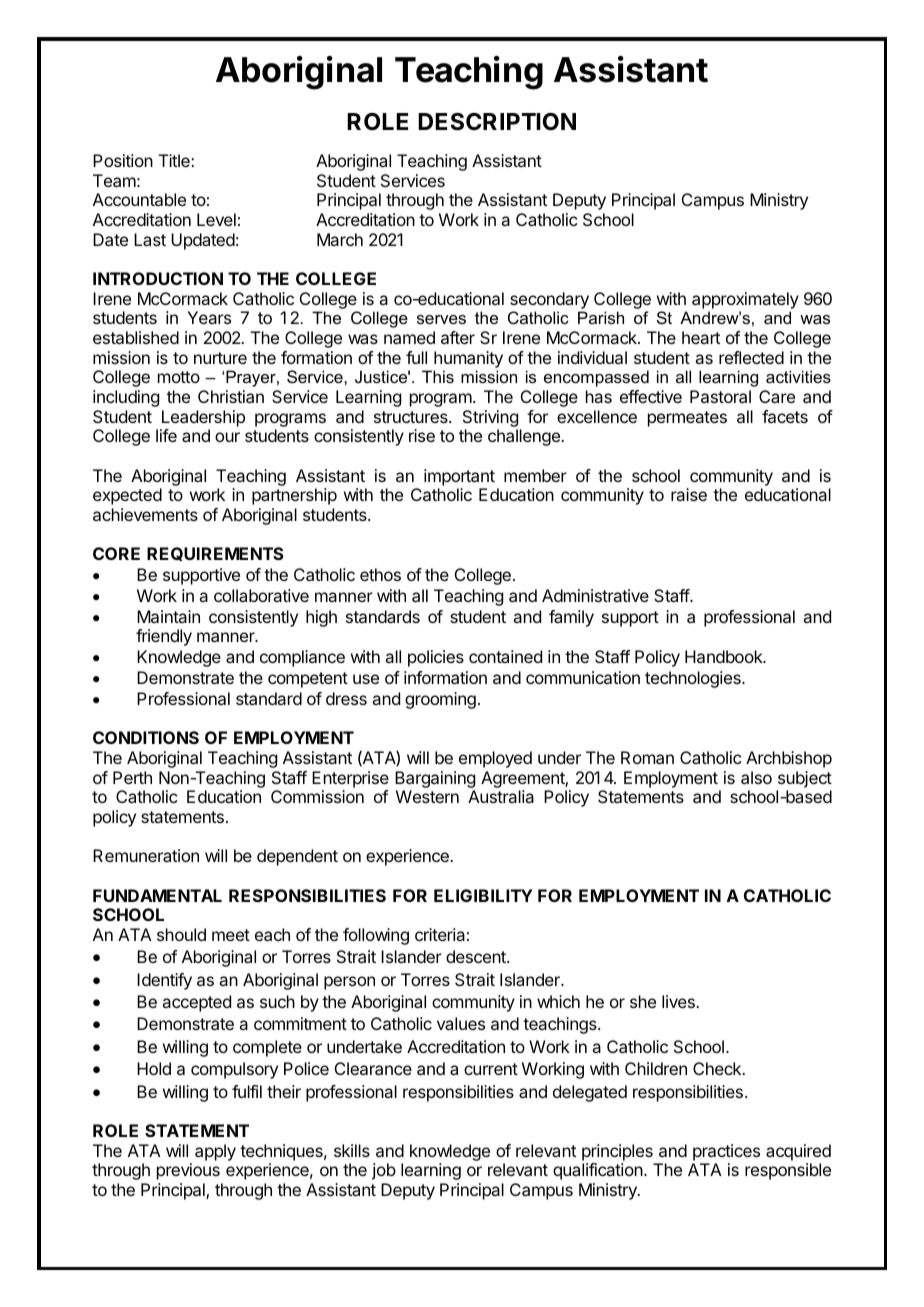 The image size is (924, 1307). I want to click on friendly, so click(164, 637).
